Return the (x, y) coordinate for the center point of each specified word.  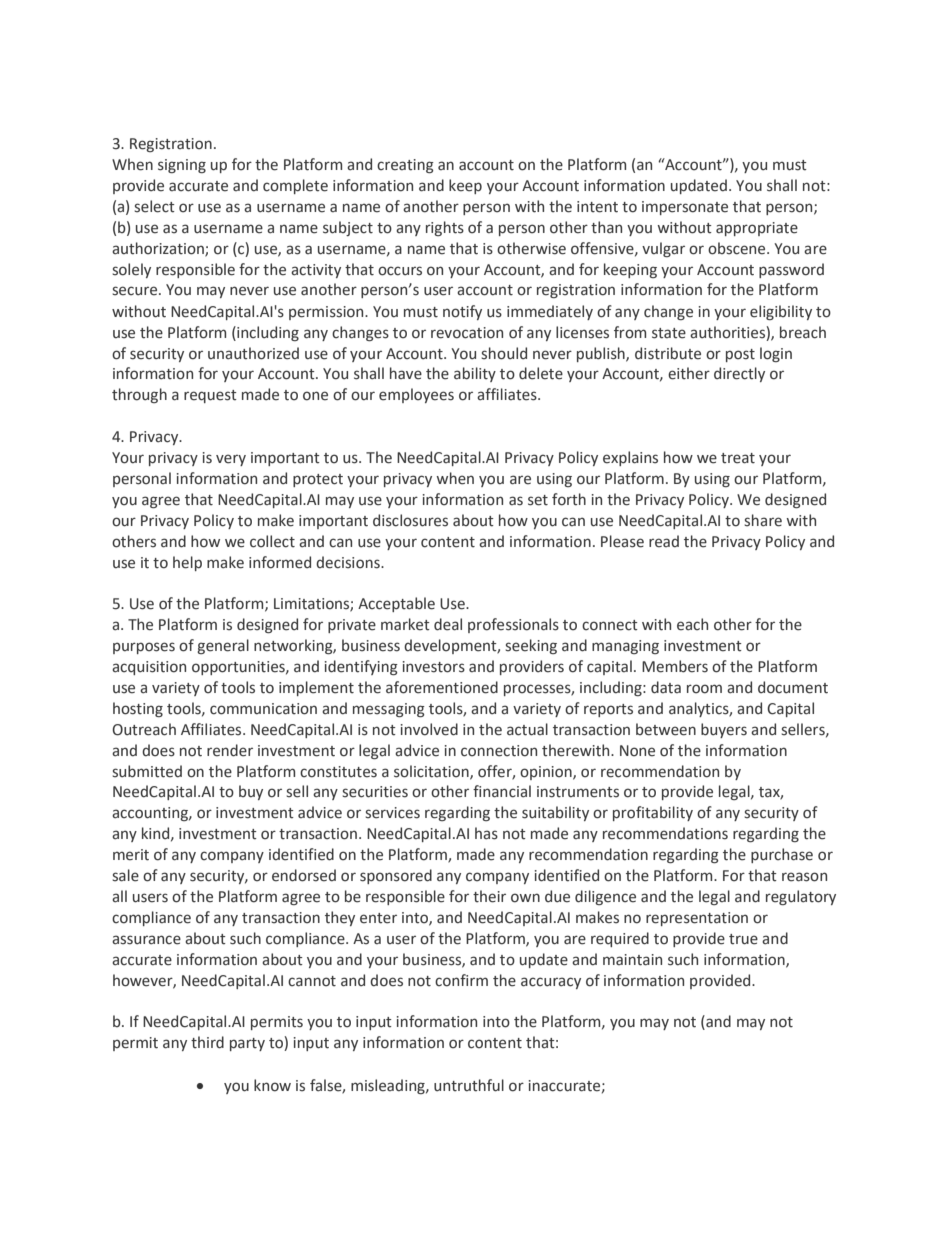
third (207, 1042)
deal (448, 624)
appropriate (757, 229)
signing (182, 166)
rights (445, 228)
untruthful (469, 1085)
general (223, 646)
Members (675, 666)
